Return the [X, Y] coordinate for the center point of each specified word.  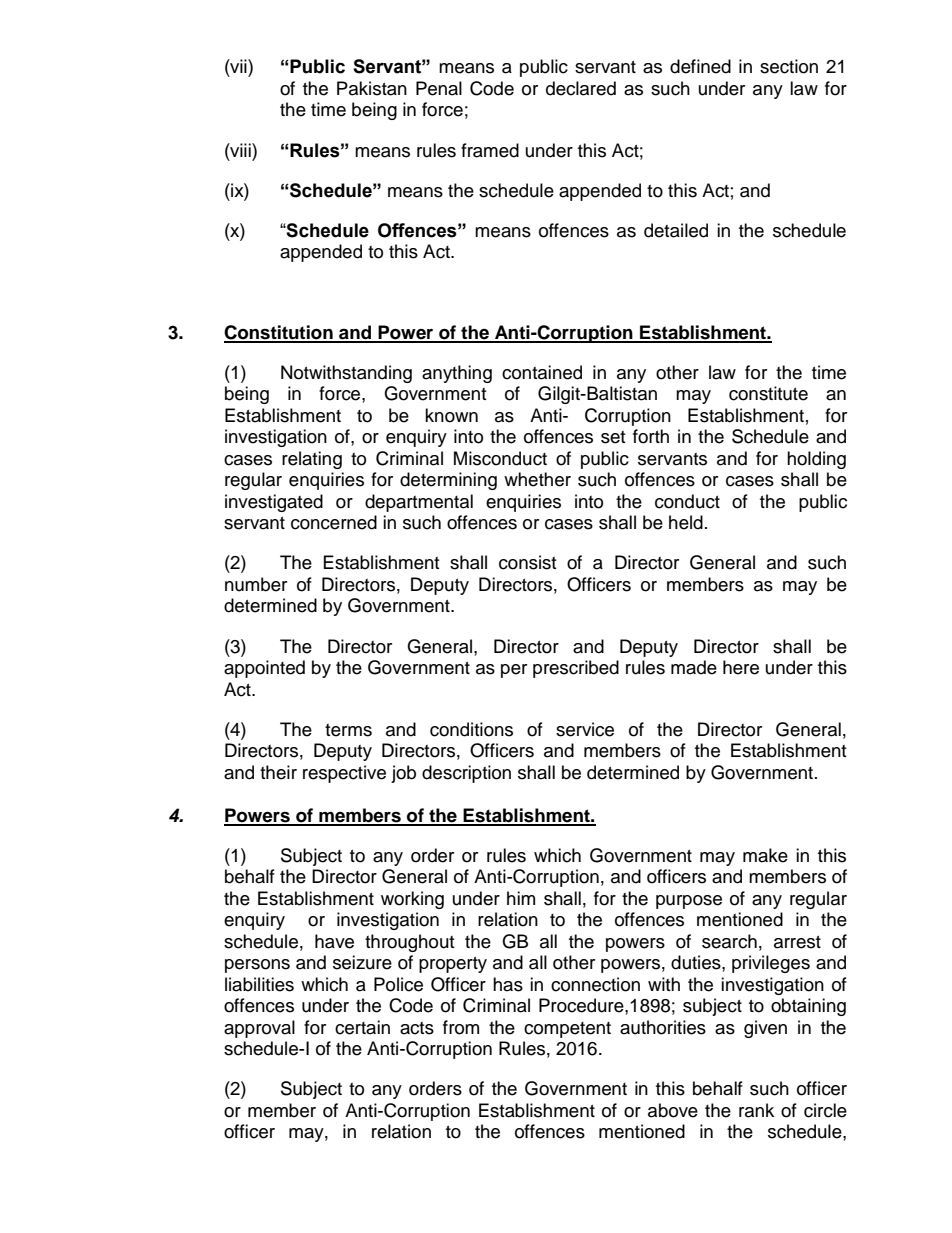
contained [542, 372]
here [741, 667]
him [521, 898]
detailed [676, 230]
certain [362, 1027]
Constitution [279, 333]
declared [581, 88]
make [765, 855]
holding [816, 460]
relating [312, 460]
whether [537, 479]
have [334, 941]
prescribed [576, 669]
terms [348, 730]
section [789, 66]
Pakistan [372, 88]
